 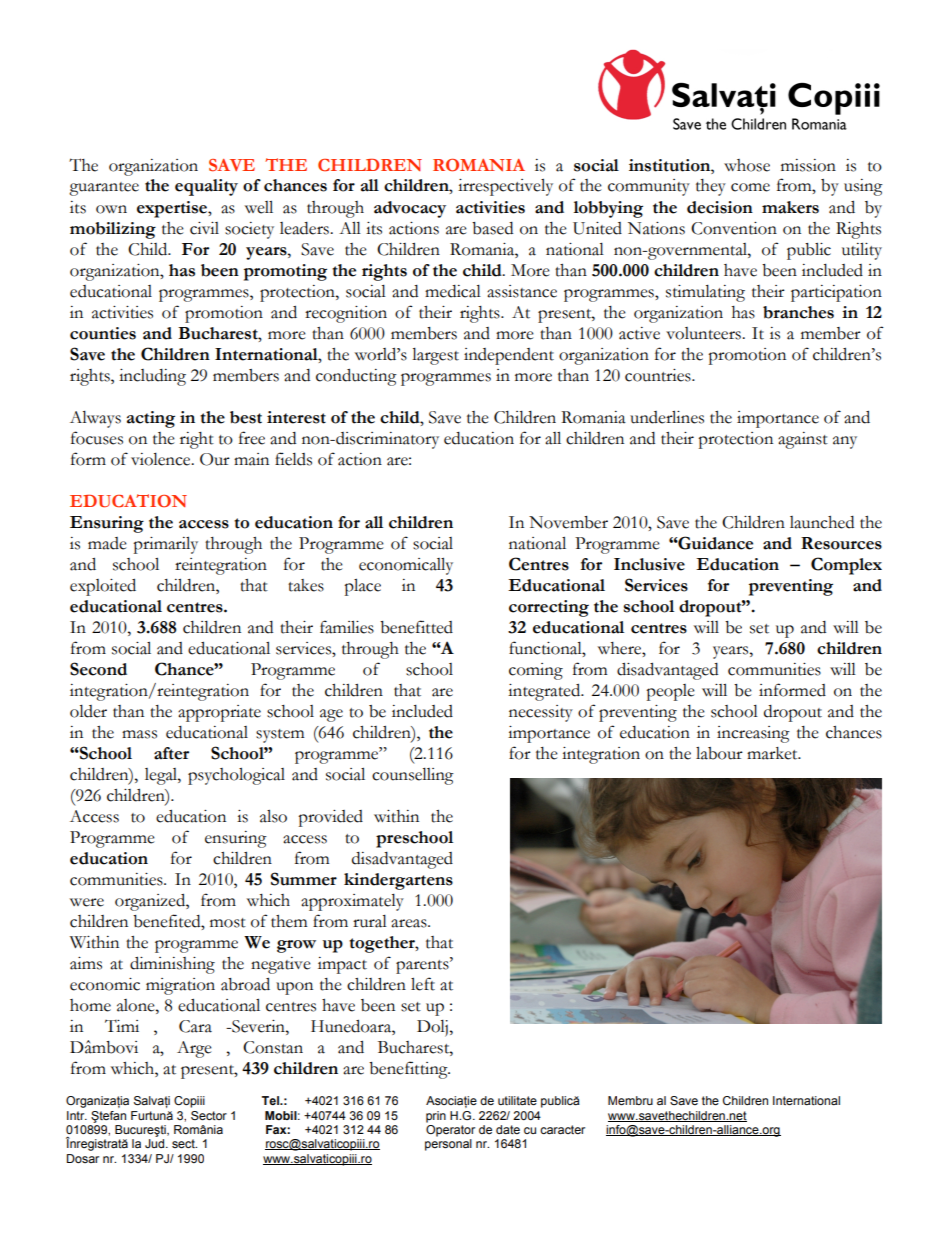 What do you see at coordinates (773, 753) in the screenshot?
I see `market` at bounding box center [773, 753].
